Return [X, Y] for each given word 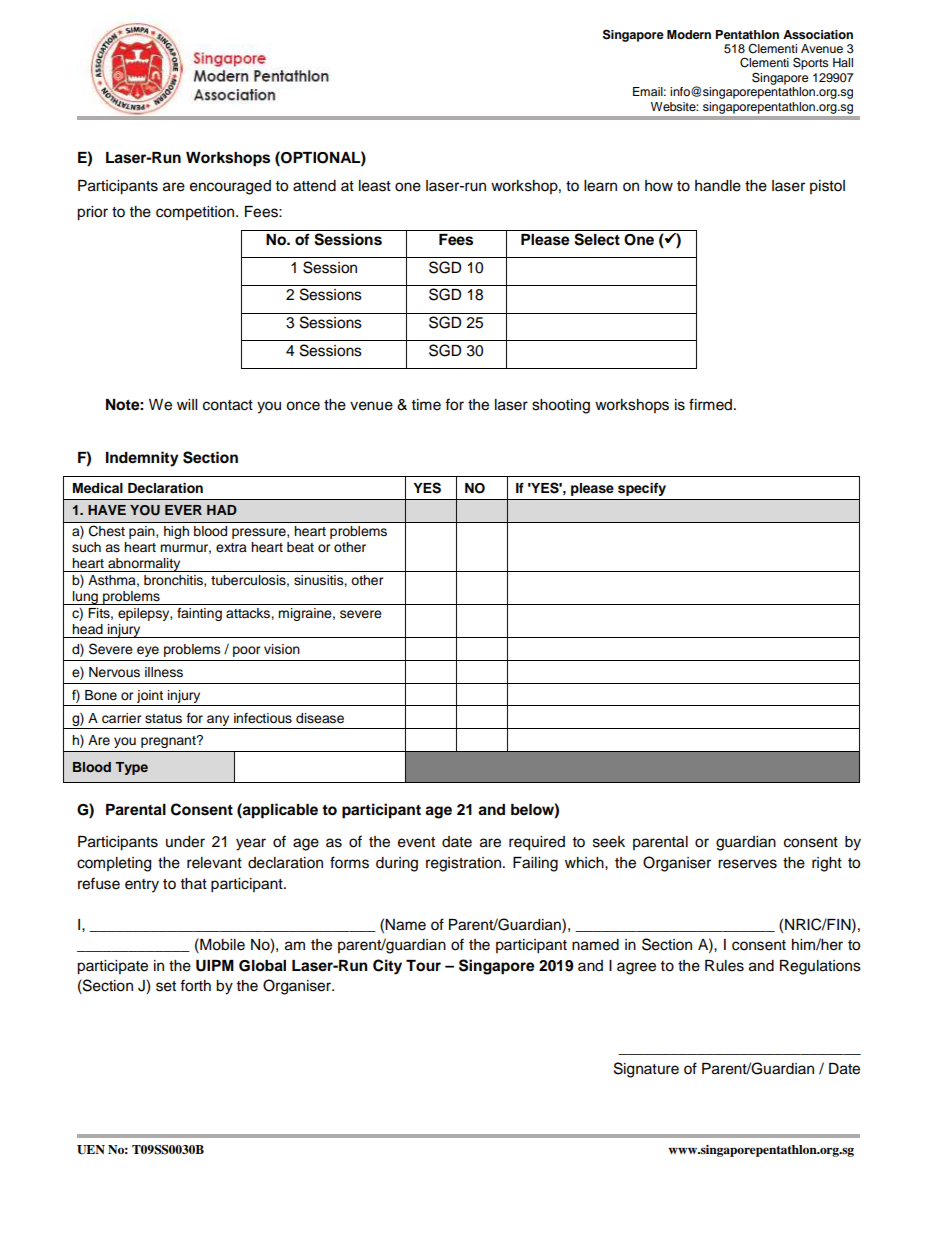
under [185, 842]
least [375, 186]
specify [642, 489]
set [166, 986]
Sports [811, 63]
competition [196, 213]
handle [718, 186]
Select [597, 239]
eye [148, 651]
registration [463, 864]
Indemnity [142, 459]
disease [320, 718]
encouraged [230, 187]
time [426, 405]
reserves [747, 864]
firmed [710, 404]
